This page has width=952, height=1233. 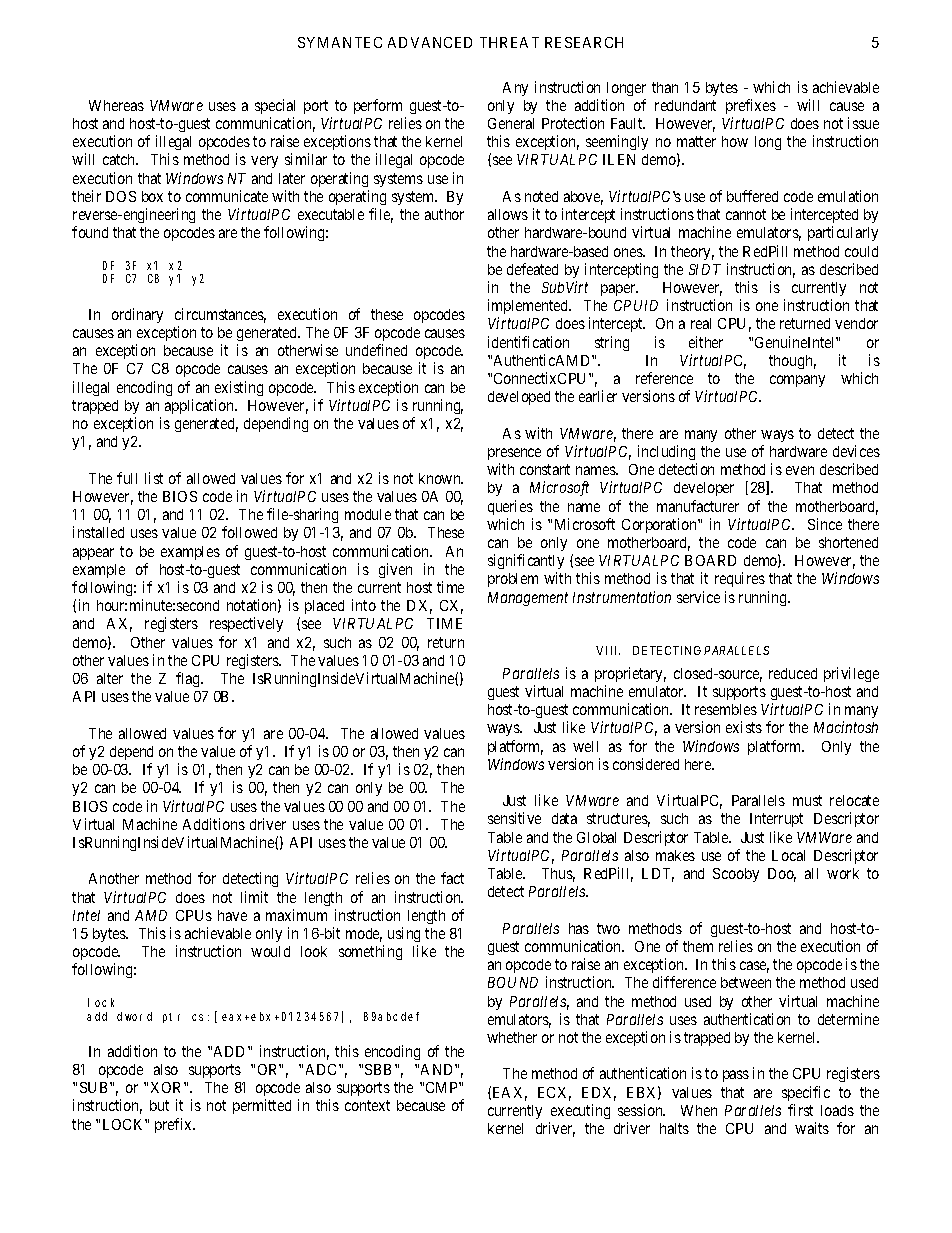 What do you see at coordinates (692, 253) in the page?
I see `theory` at bounding box center [692, 253].
